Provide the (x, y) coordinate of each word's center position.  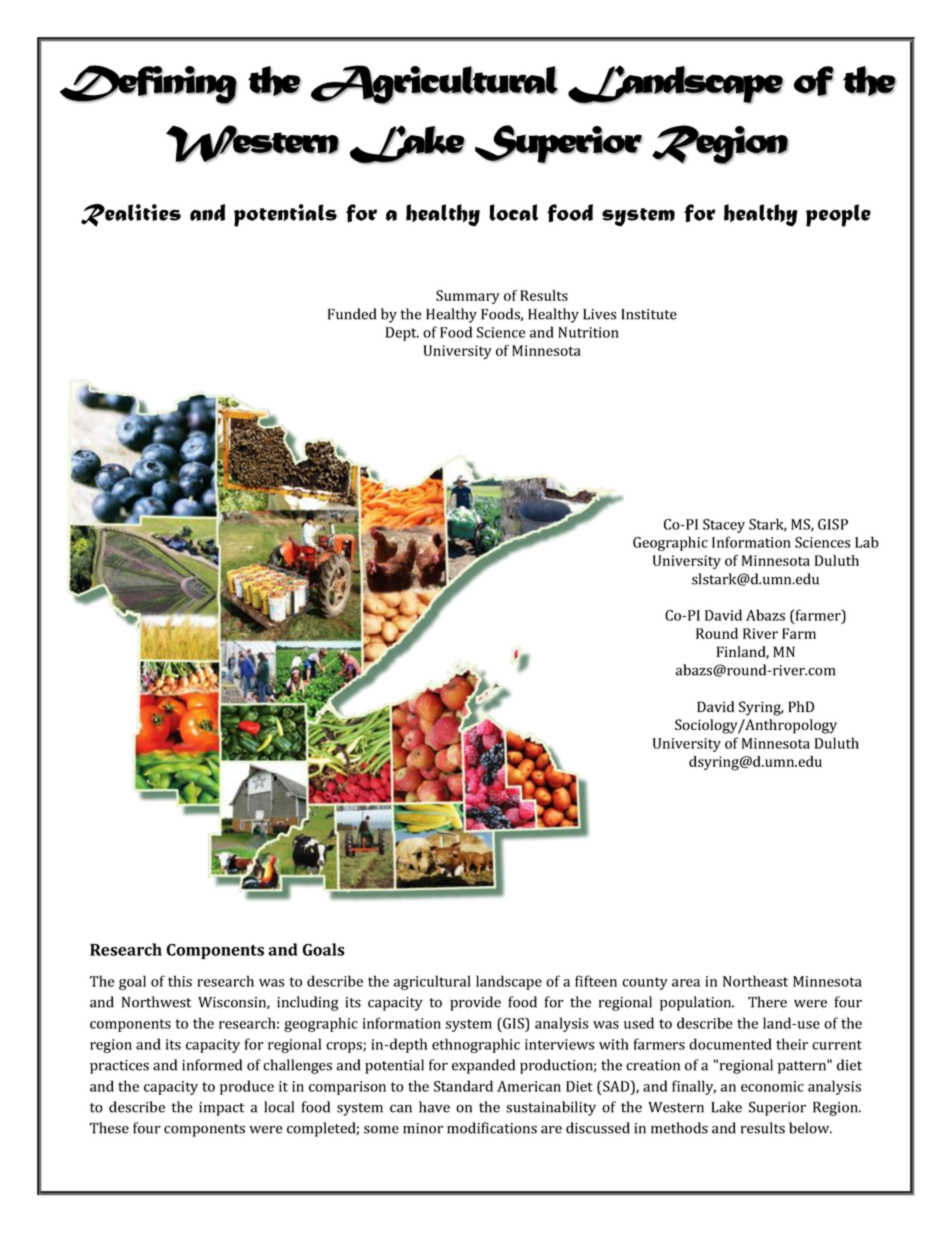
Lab (867, 542)
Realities (131, 215)
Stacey (724, 526)
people (838, 215)
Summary (468, 297)
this (180, 981)
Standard (463, 1086)
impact (221, 1109)
